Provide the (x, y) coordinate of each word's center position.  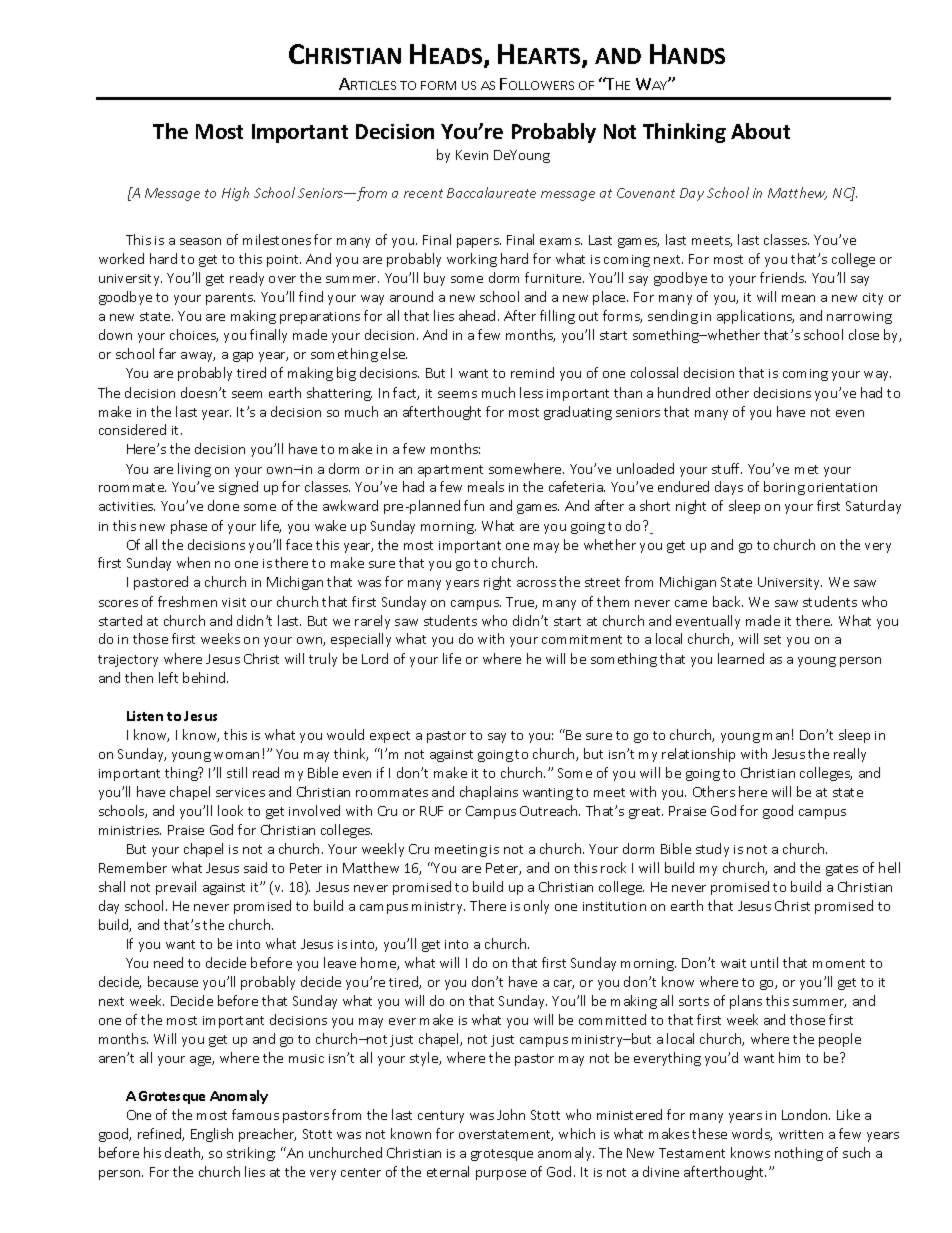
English (212, 1135)
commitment (582, 639)
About (760, 131)
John (511, 1114)
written (801, 1134)
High (235, 194)
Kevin (472, 155)
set (772, 639)
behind (205, 677)
